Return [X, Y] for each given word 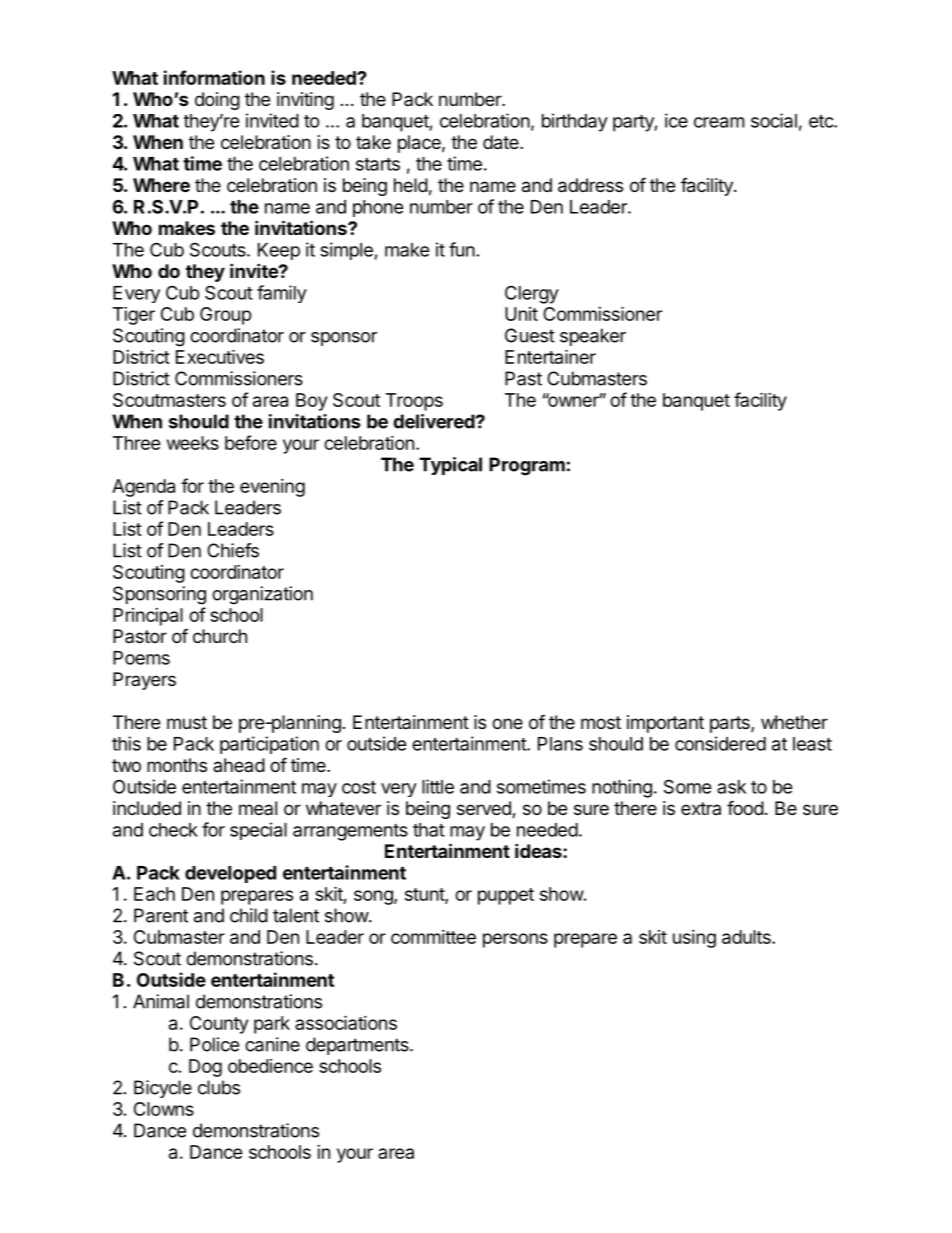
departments [358, 1046]
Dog [205, 1068]
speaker [593, 337]
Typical [450, 466]
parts [731, 724]
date [502, 142]
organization [262, 595]
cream [719, 122]
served [485, 809]
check [173, 830]
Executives [220, 356]
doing [217, 101]
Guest [530, 335]
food [745, 807]
